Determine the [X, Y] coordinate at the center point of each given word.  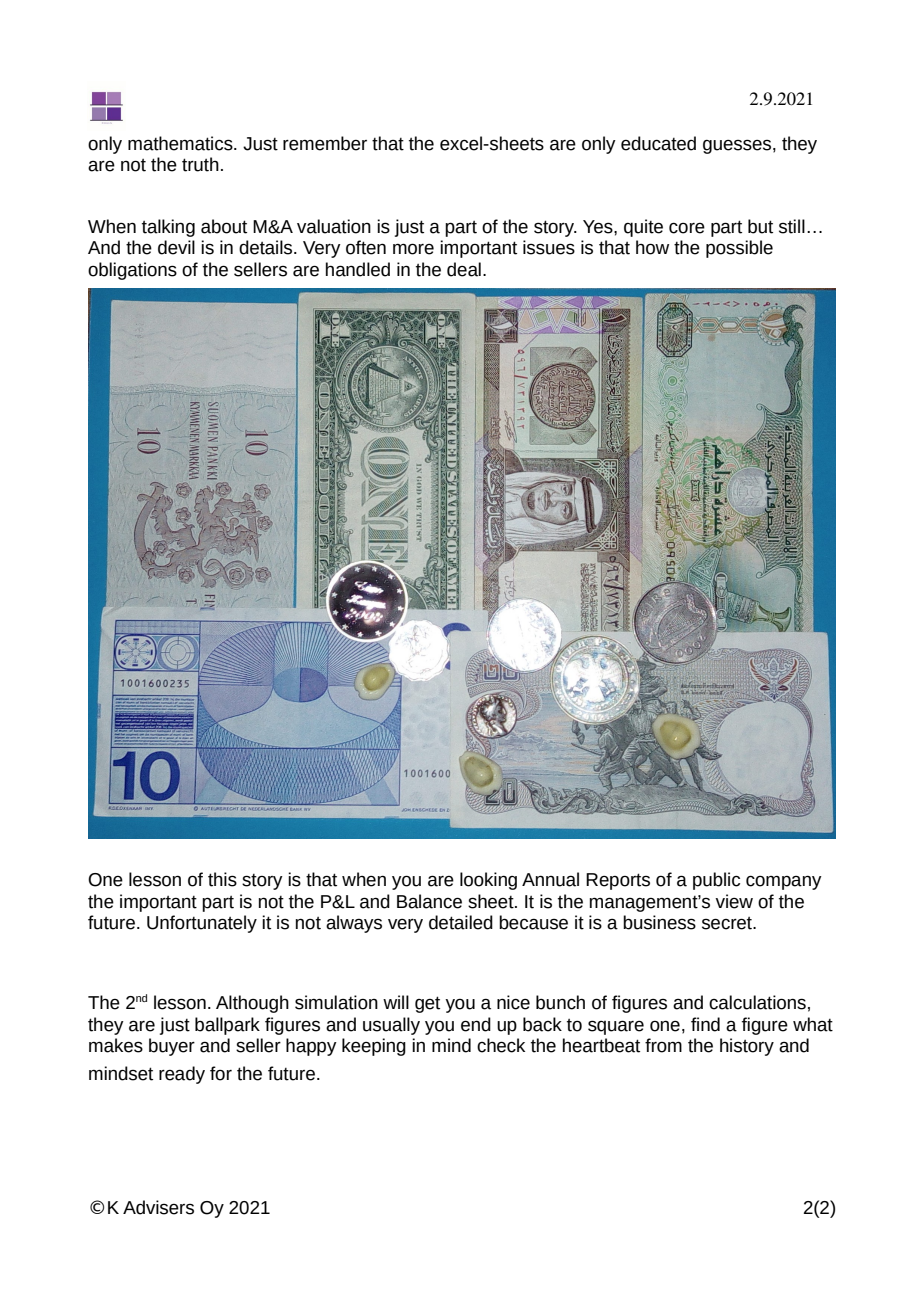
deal [464, 269]
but [760, 226]
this [222, 879]
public [716, 881]
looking [488, 881]
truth [200, 164]
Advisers [158, 1207]
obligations [132, 271]
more [413, 249]
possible [739, 249]
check [501, 1045]
